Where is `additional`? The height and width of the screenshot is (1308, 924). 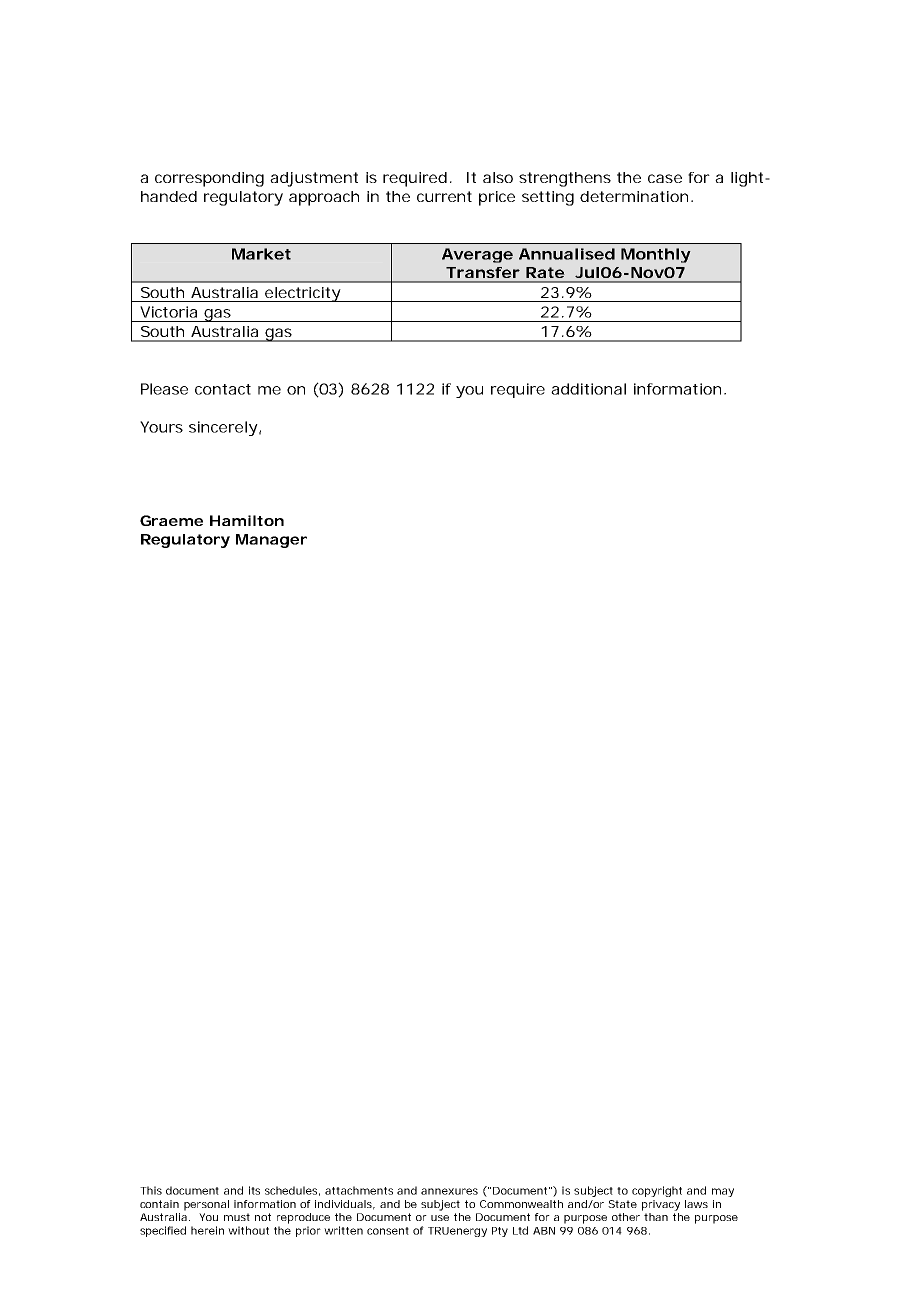 additional is located at coordinates (588, 389).
